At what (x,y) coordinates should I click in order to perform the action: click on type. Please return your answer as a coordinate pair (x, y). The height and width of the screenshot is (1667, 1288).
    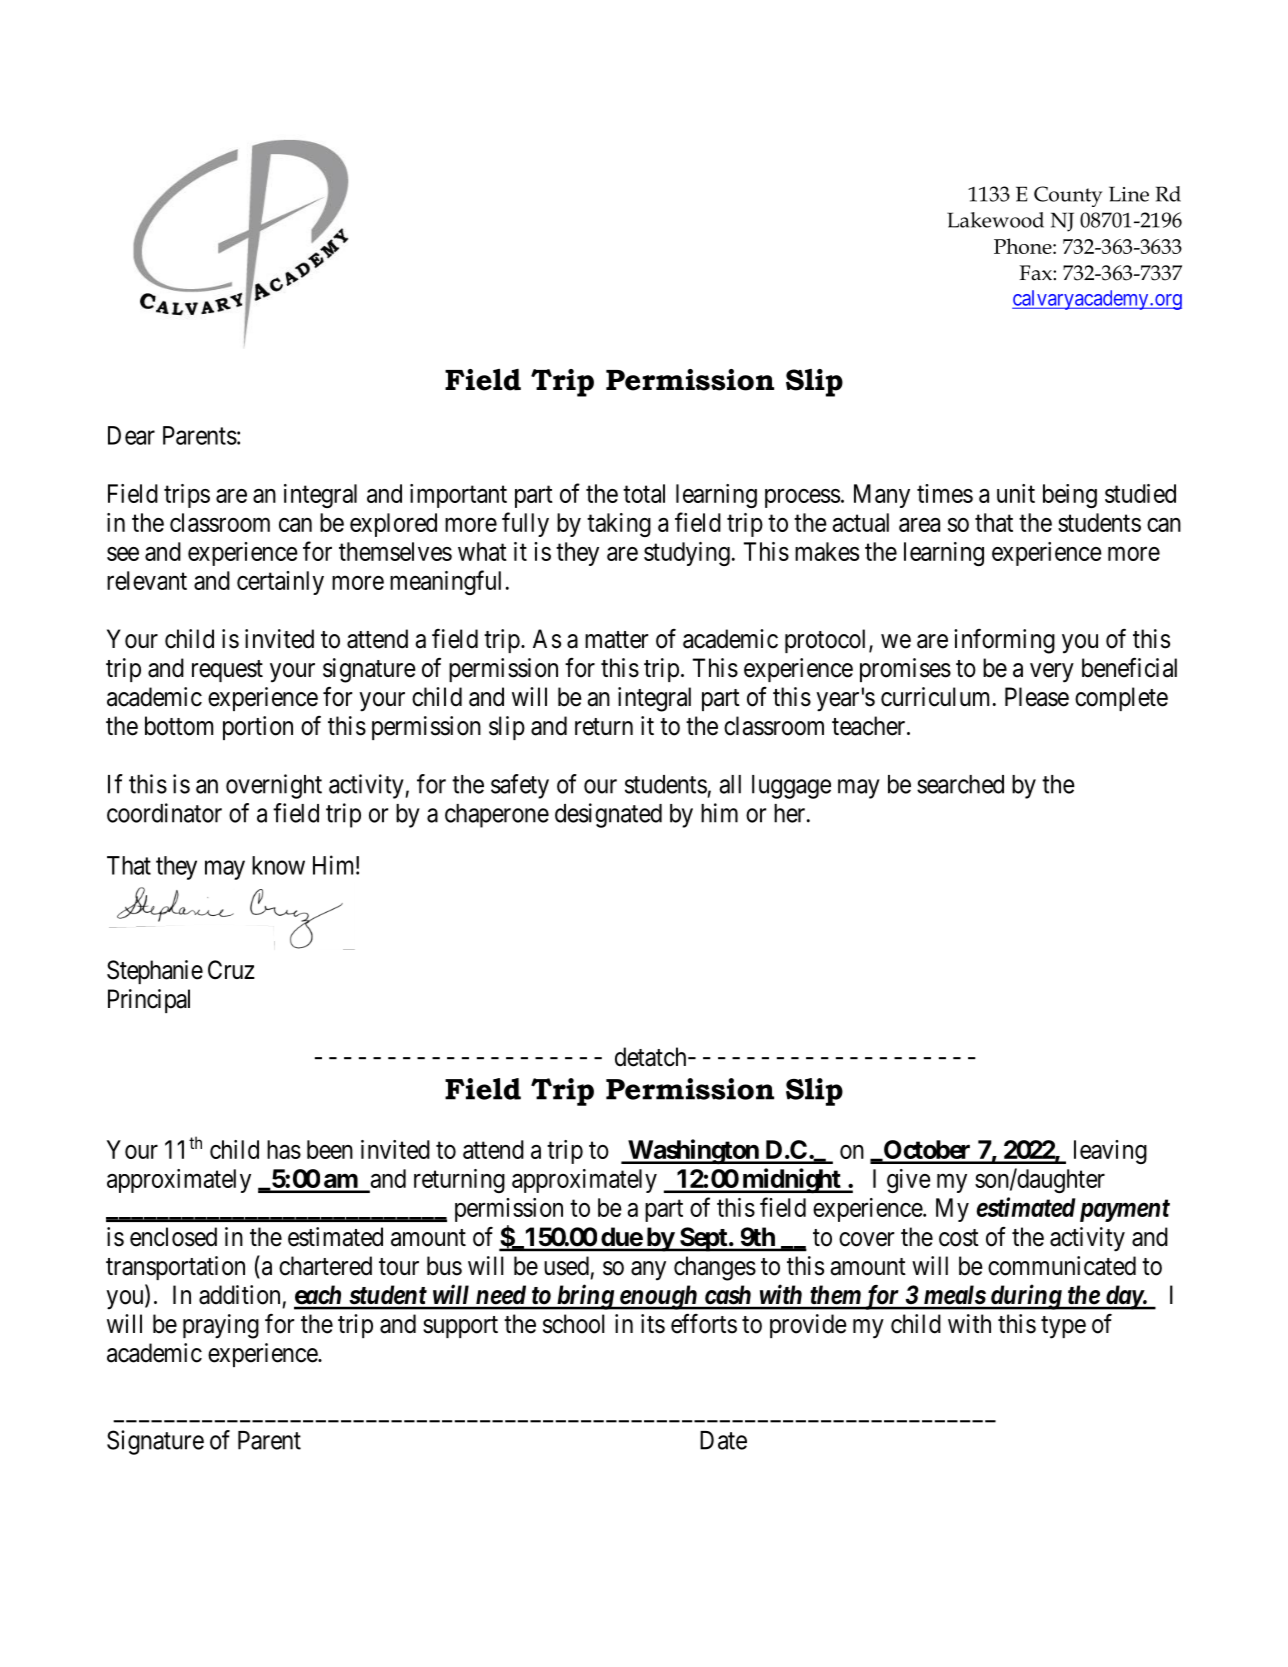
    Looking at the image, I should click on (1063, 1327).
